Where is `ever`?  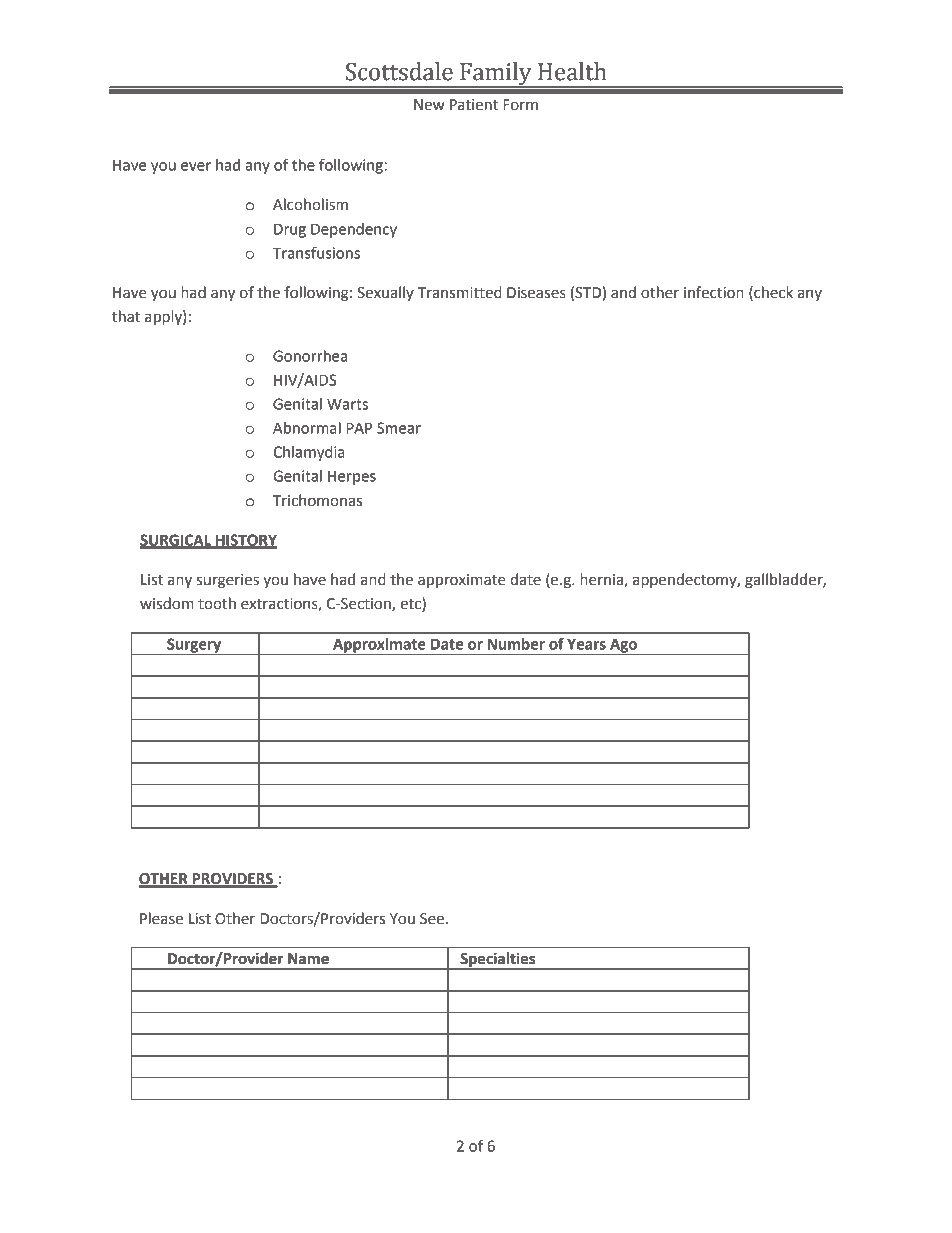 ever is located at coordinates (196, 166).
